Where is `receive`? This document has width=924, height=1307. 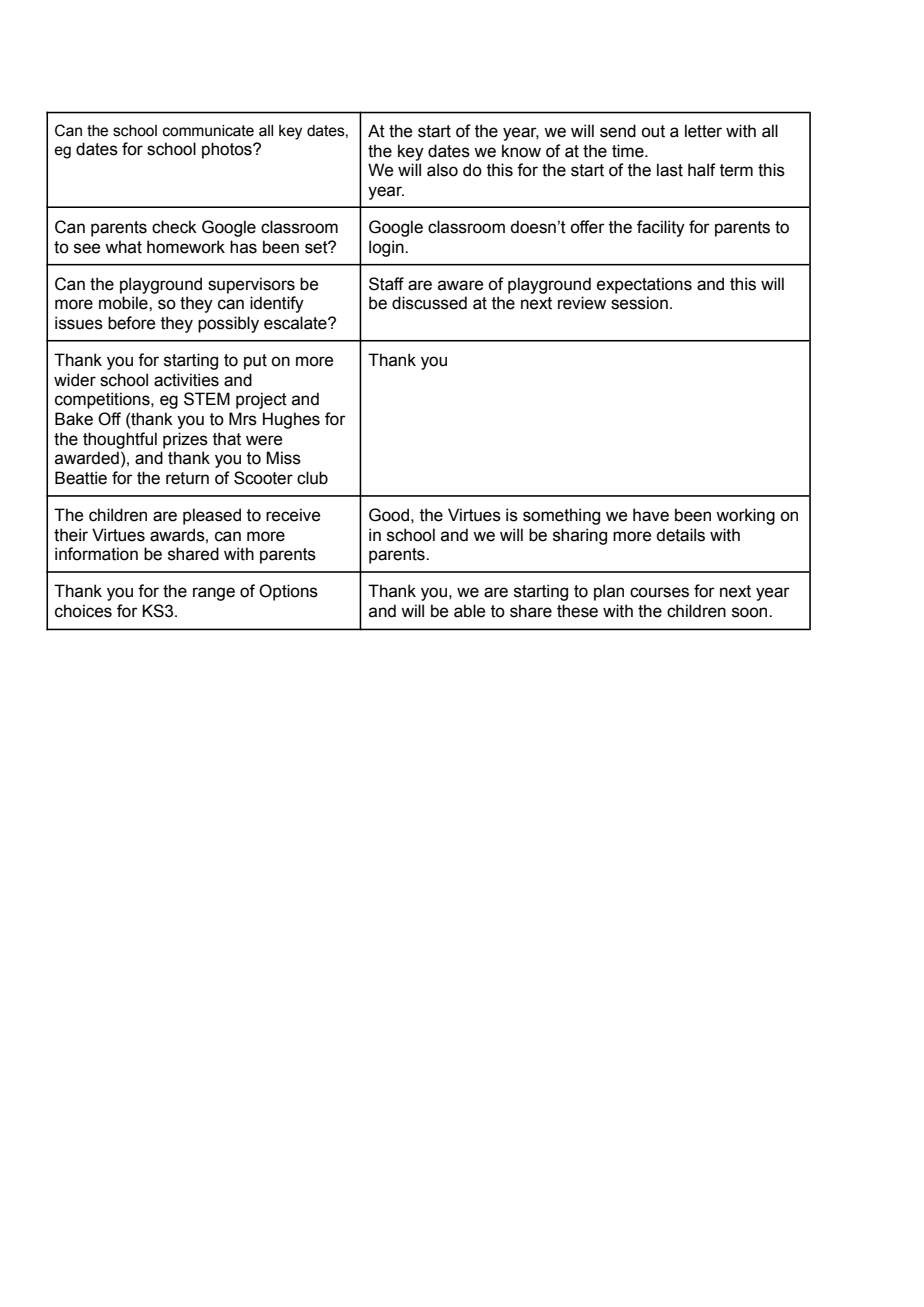 receive is located at coordinates (293, 515).
